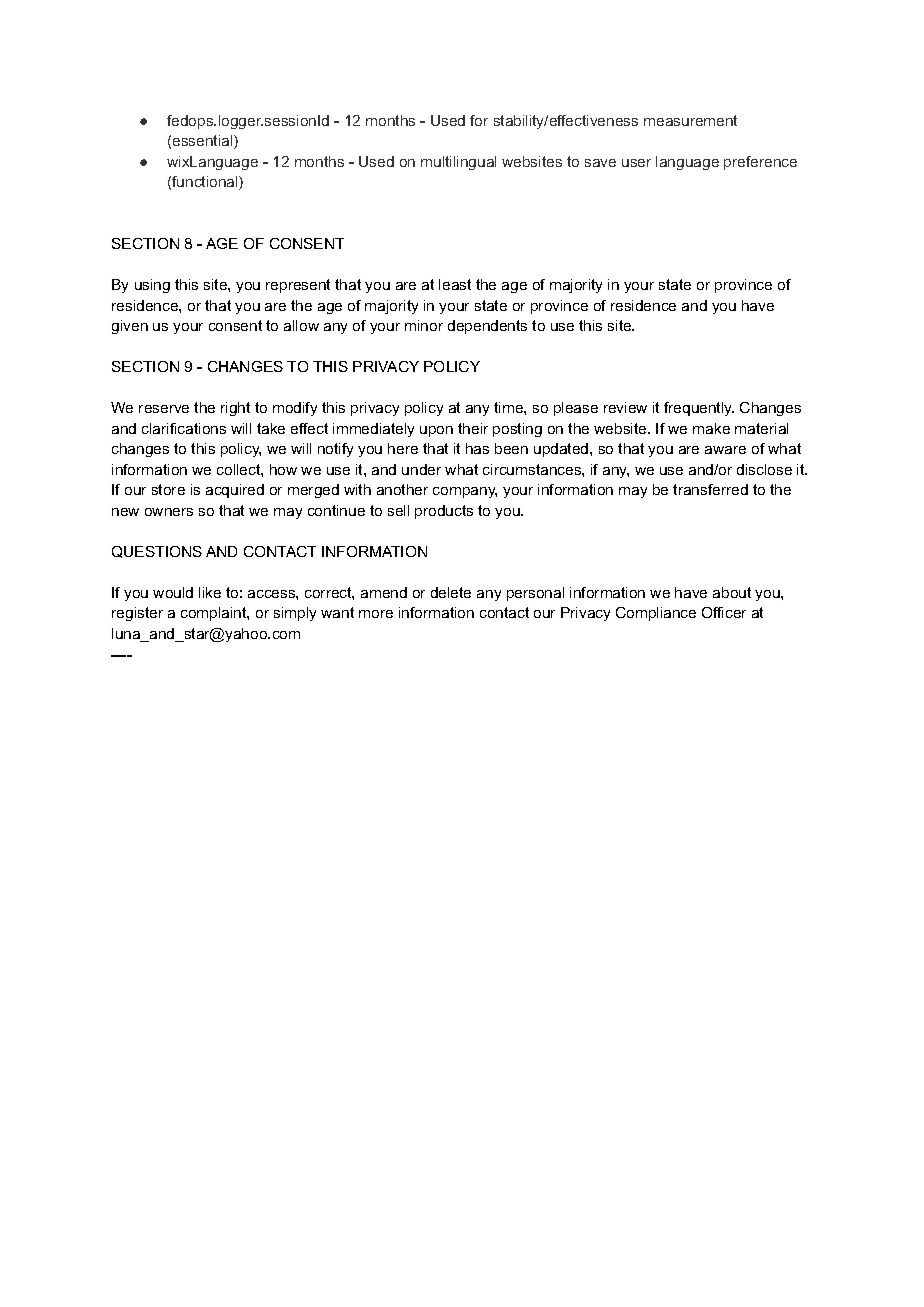  Describe the element at coordinates (458, 163) in the document. I see `multilingual` at that location.
